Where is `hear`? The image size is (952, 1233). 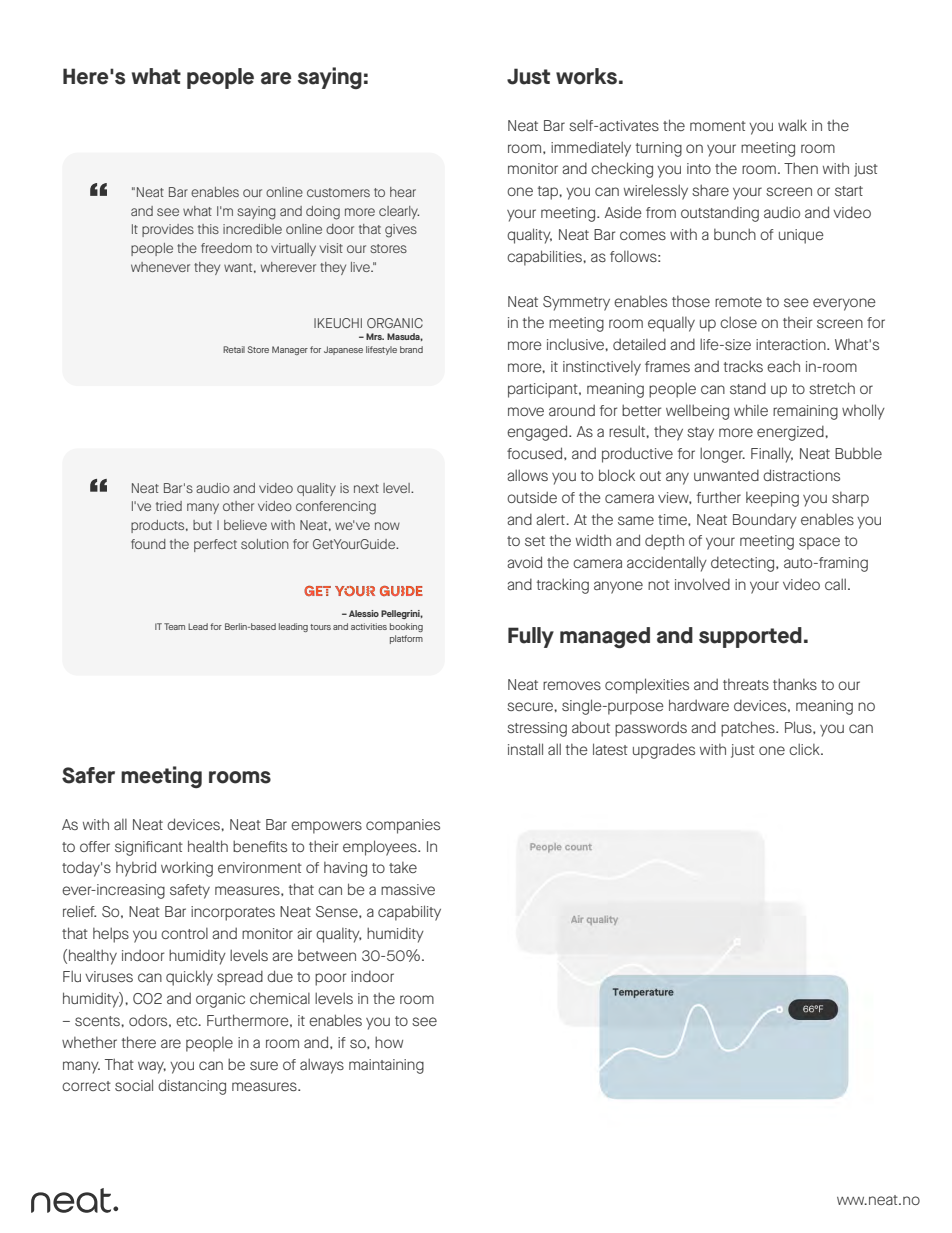
hear is located at coordinates (403, 192).
